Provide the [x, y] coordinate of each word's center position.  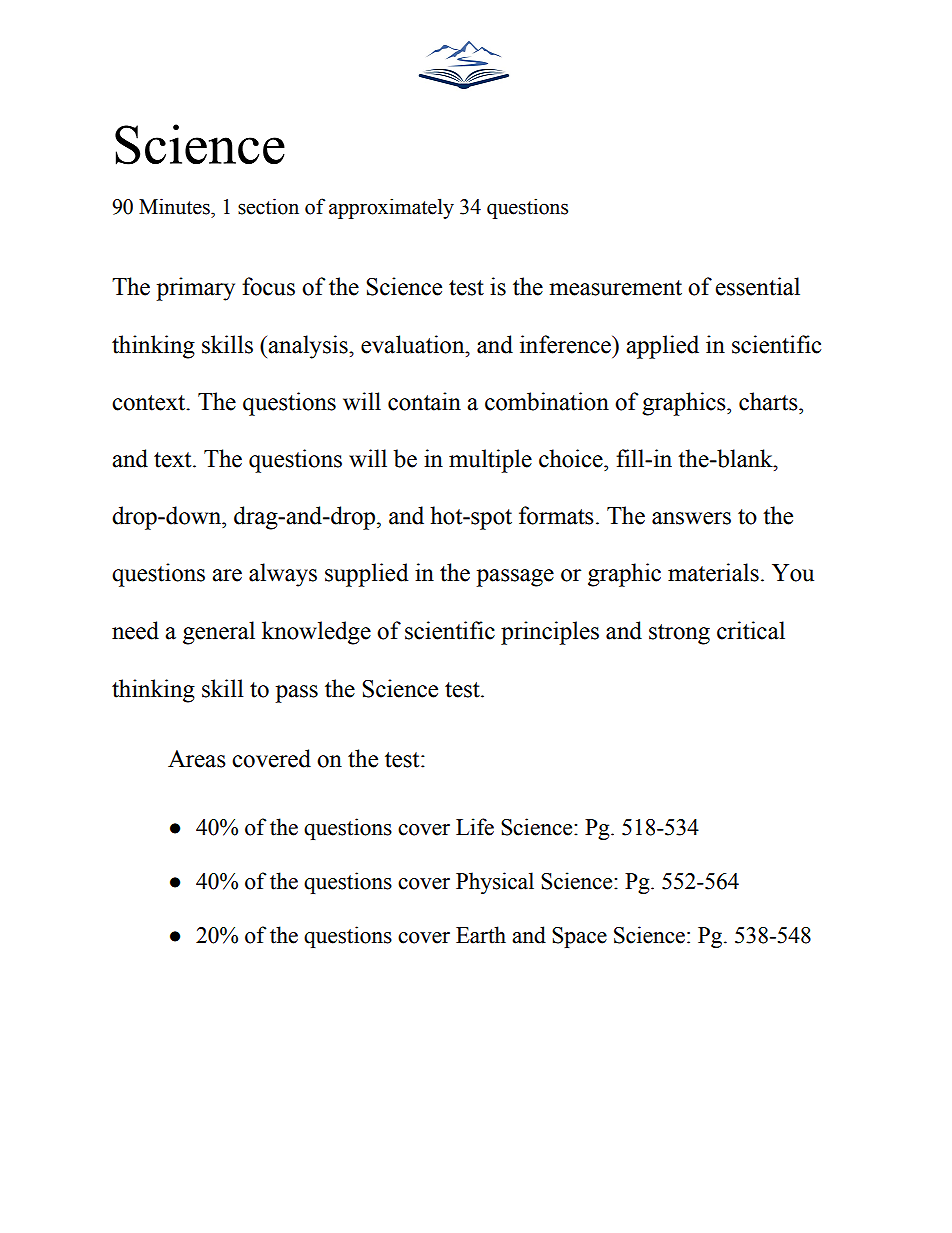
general [219, 633]
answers [691, 518]
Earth [481, 935]
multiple [490, 461]
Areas [197, 759]
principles [550, 633]
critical [751, 630]
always [283, 575]
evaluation [414, 344]
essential [758, 286]
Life [475, 827]
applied [662, 347]
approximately [391, 208]
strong [679, 634]
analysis [309, 347]
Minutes [175, 206]
